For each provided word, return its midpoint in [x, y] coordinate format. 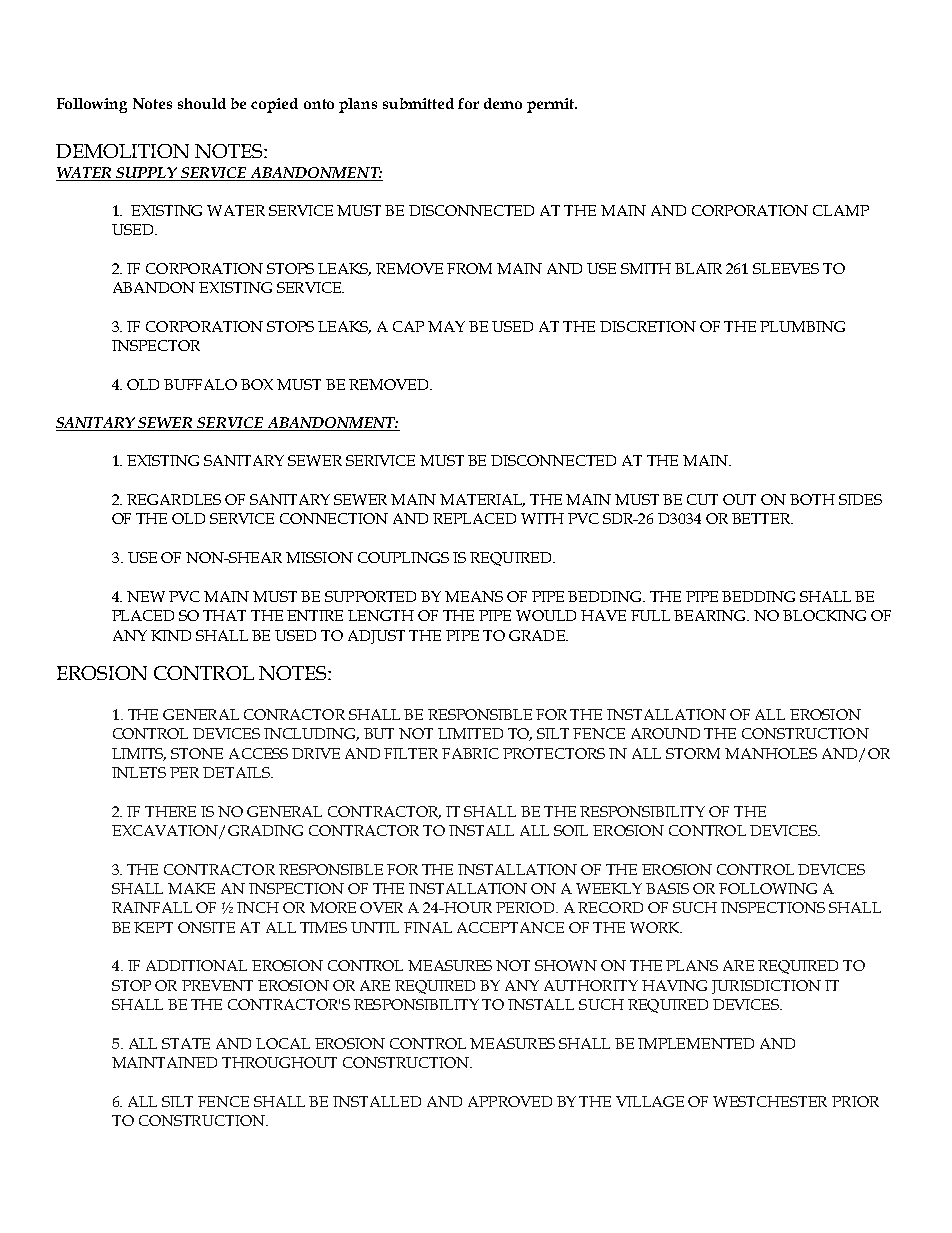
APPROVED [510, 1101]
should [202, 103]
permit [552, 105]
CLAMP [841, 210]
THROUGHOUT [279, 1062]
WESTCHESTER [770, 1101]
